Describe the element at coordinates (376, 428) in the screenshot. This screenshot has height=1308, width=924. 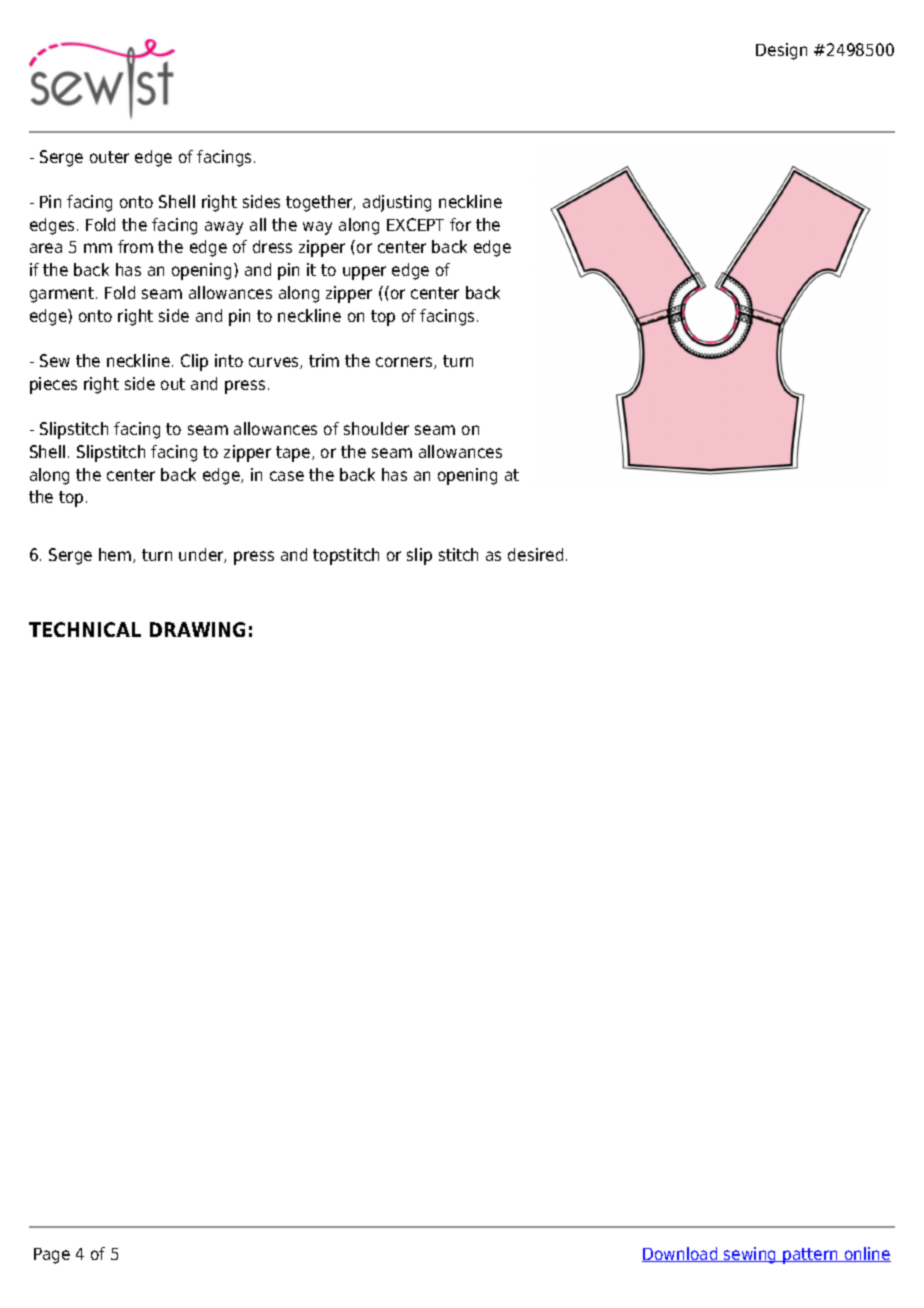
I see `shoulder` at that location.
